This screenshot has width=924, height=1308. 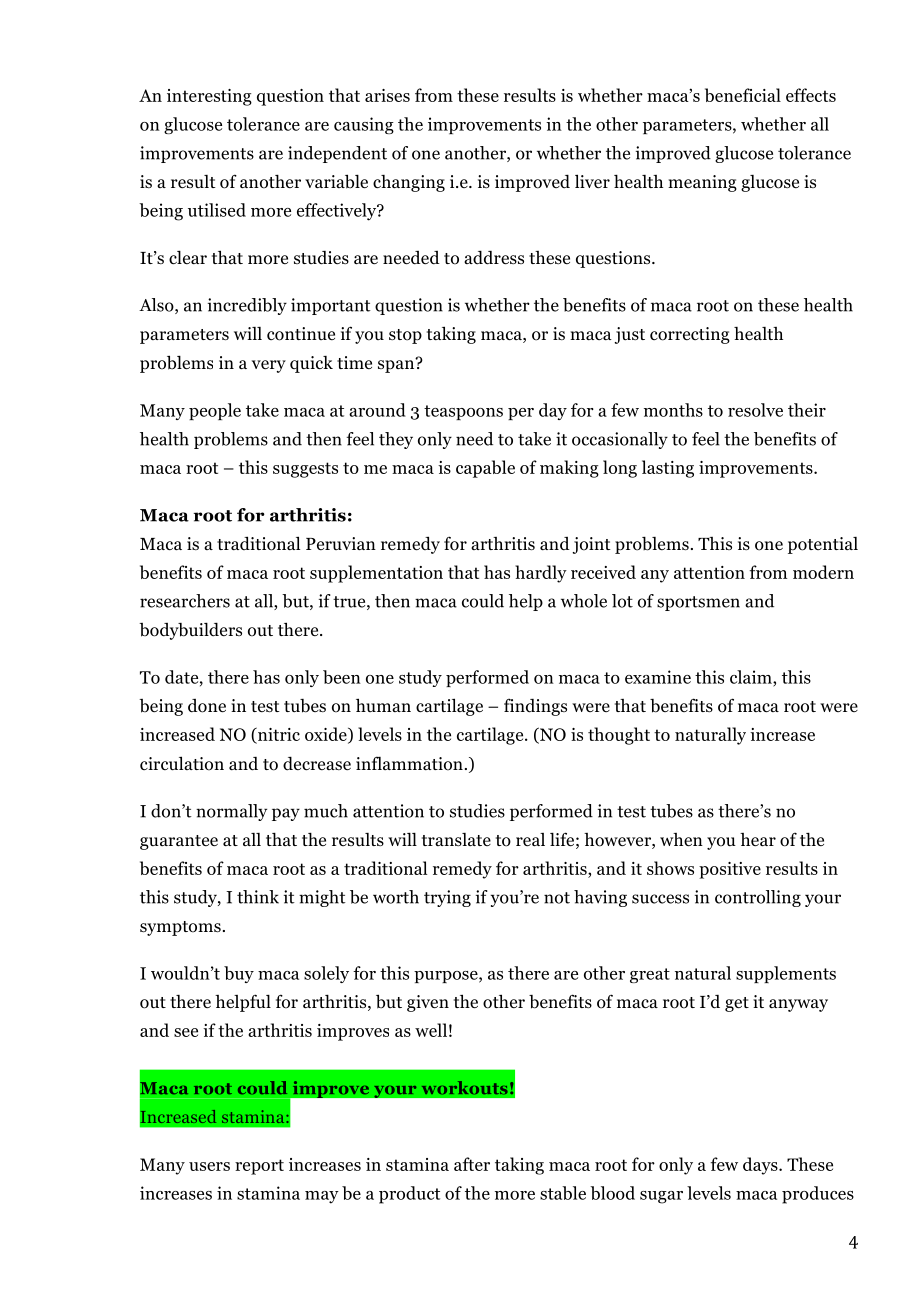 What do you see at coordinates (209, 97) in the screenshot?
I see `interesting` at bounding box center [209, 97].
